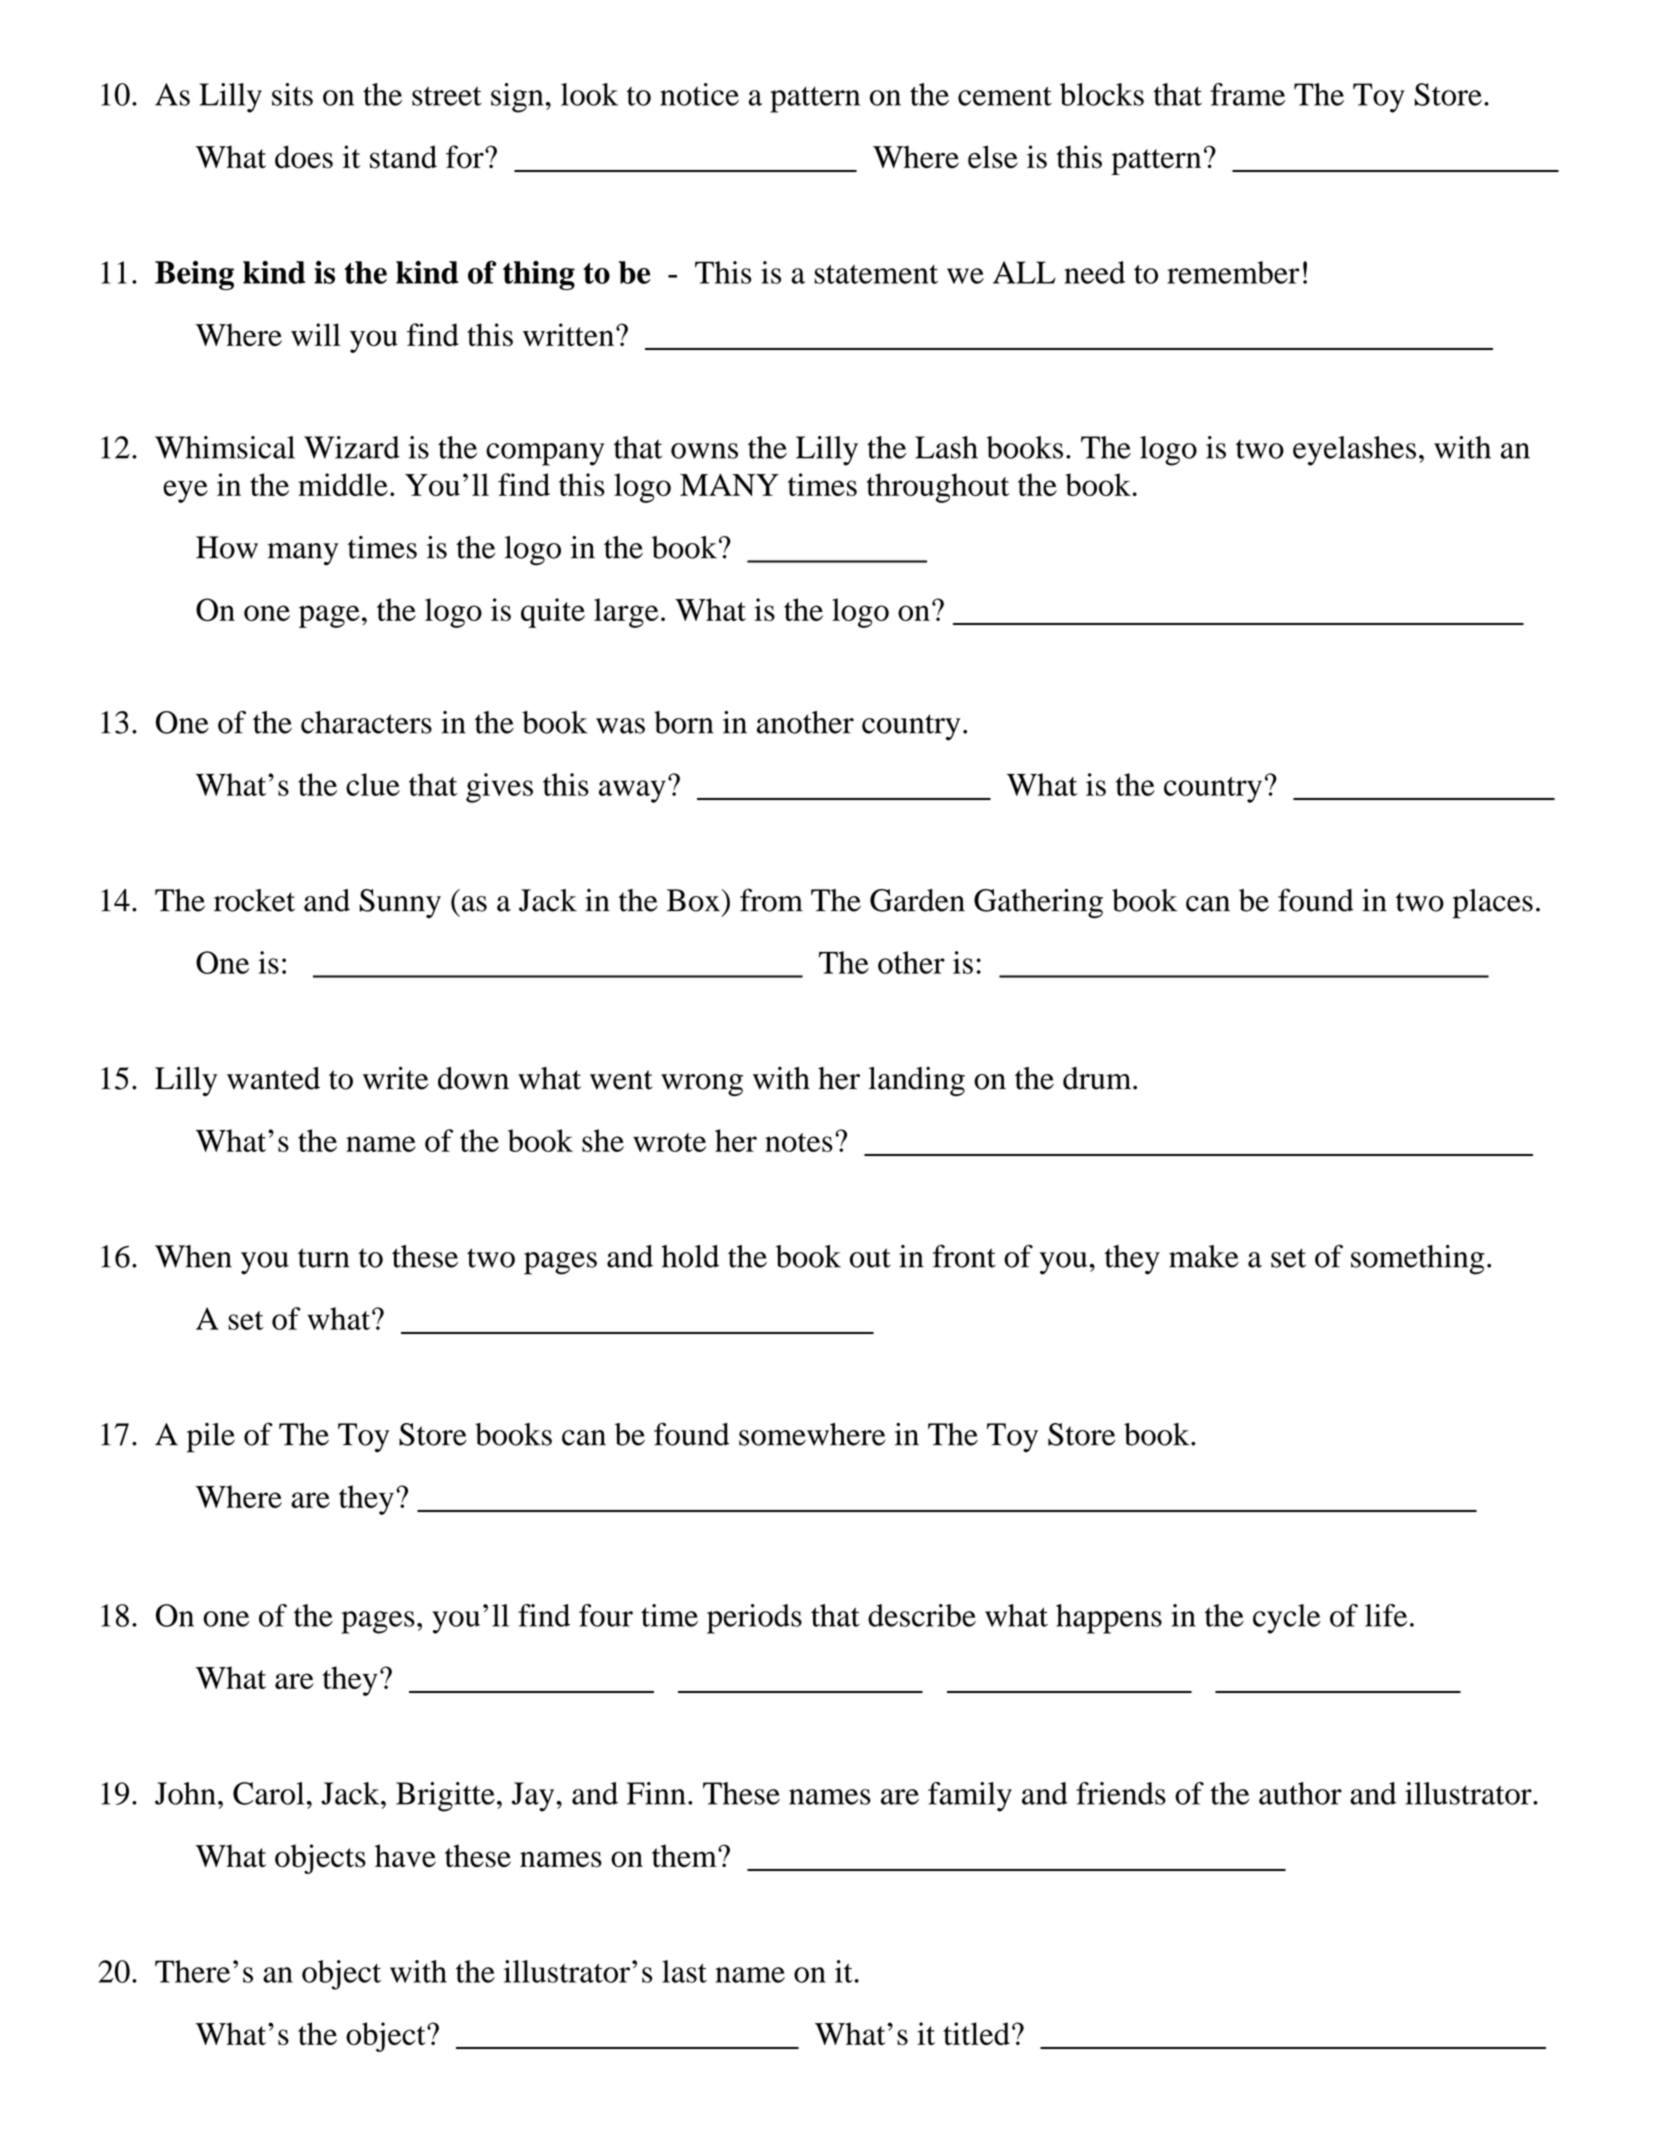  I want to click on turn, so click(324, 1258).
